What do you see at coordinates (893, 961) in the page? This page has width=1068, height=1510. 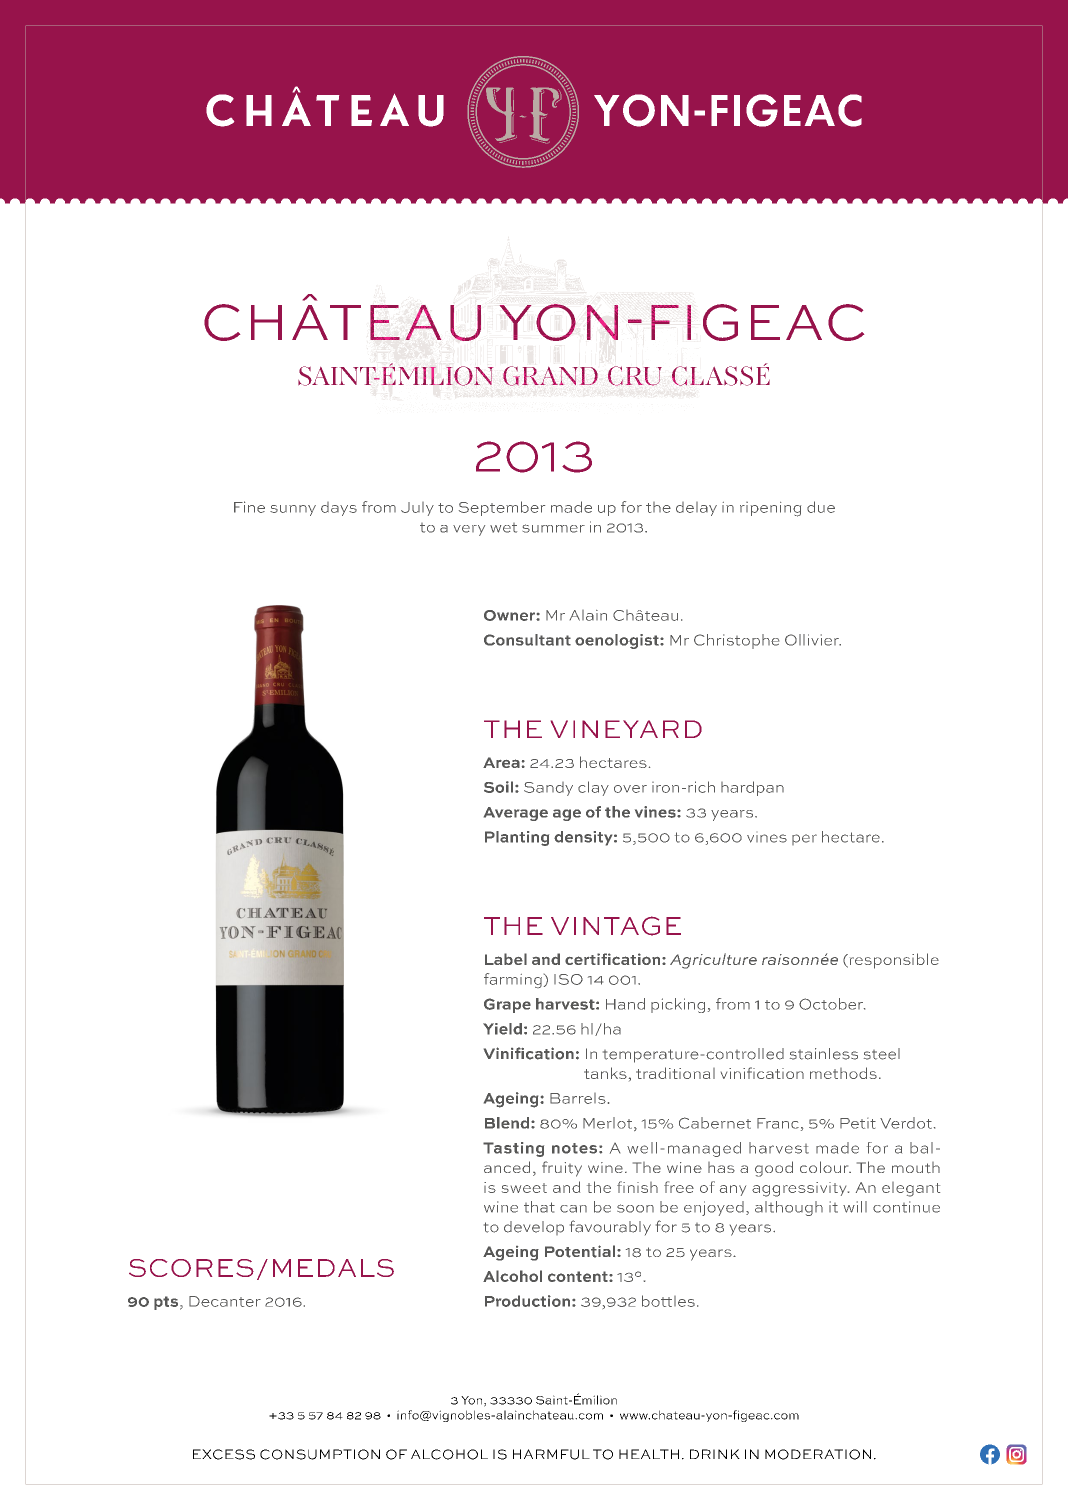 I see `responsible` at bounding box center [893, 961].
